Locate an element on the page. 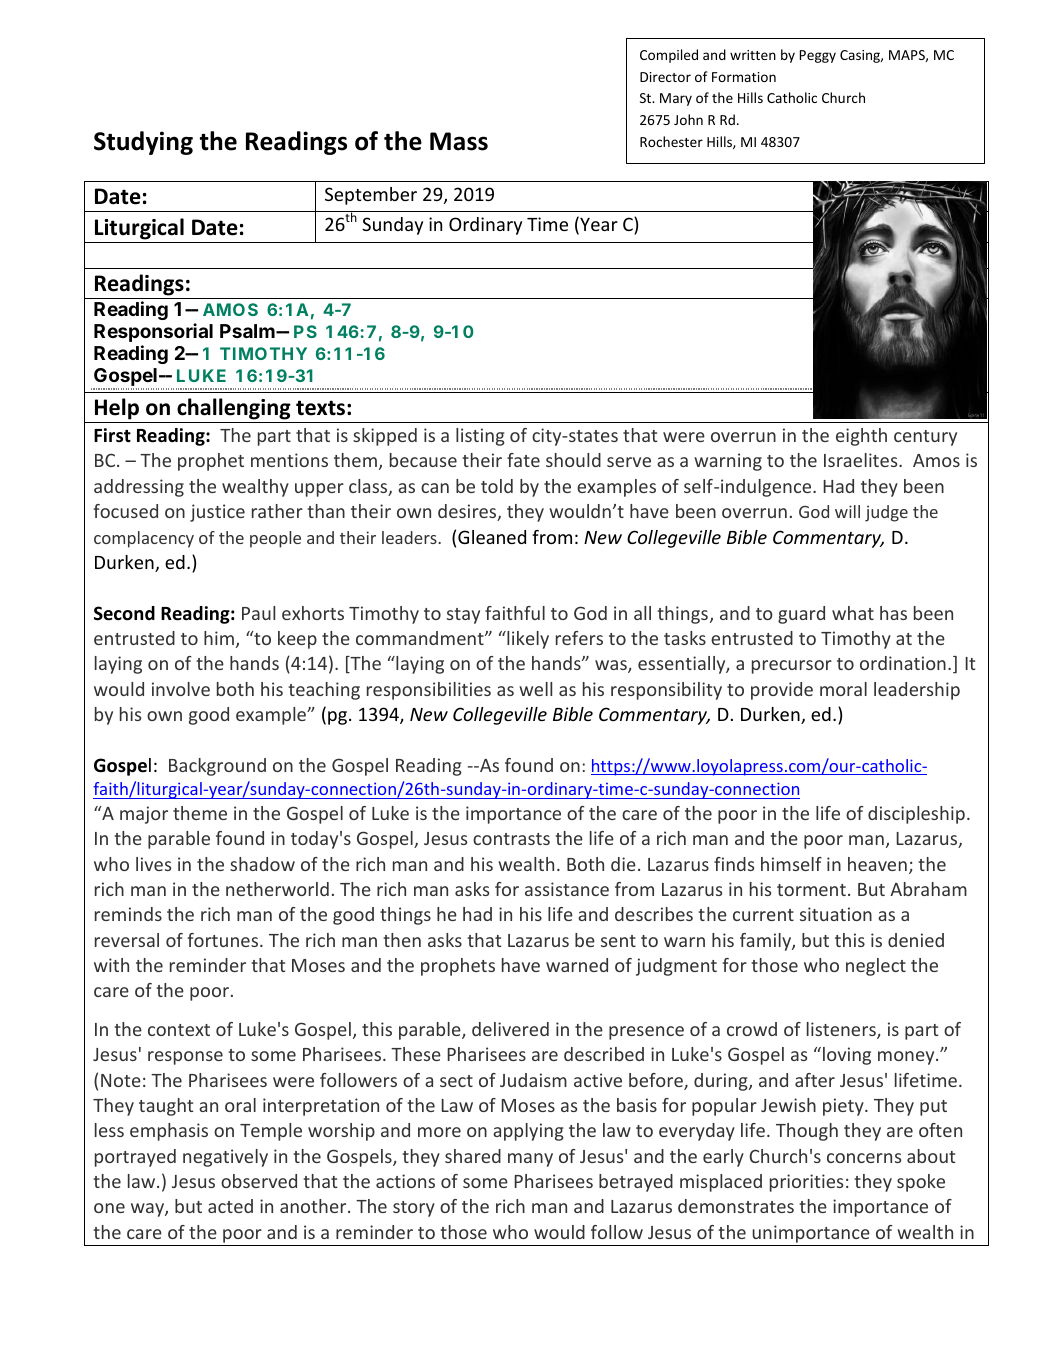 The image size is (1058, 1370). Mass is located at coordinates (459, 141).
